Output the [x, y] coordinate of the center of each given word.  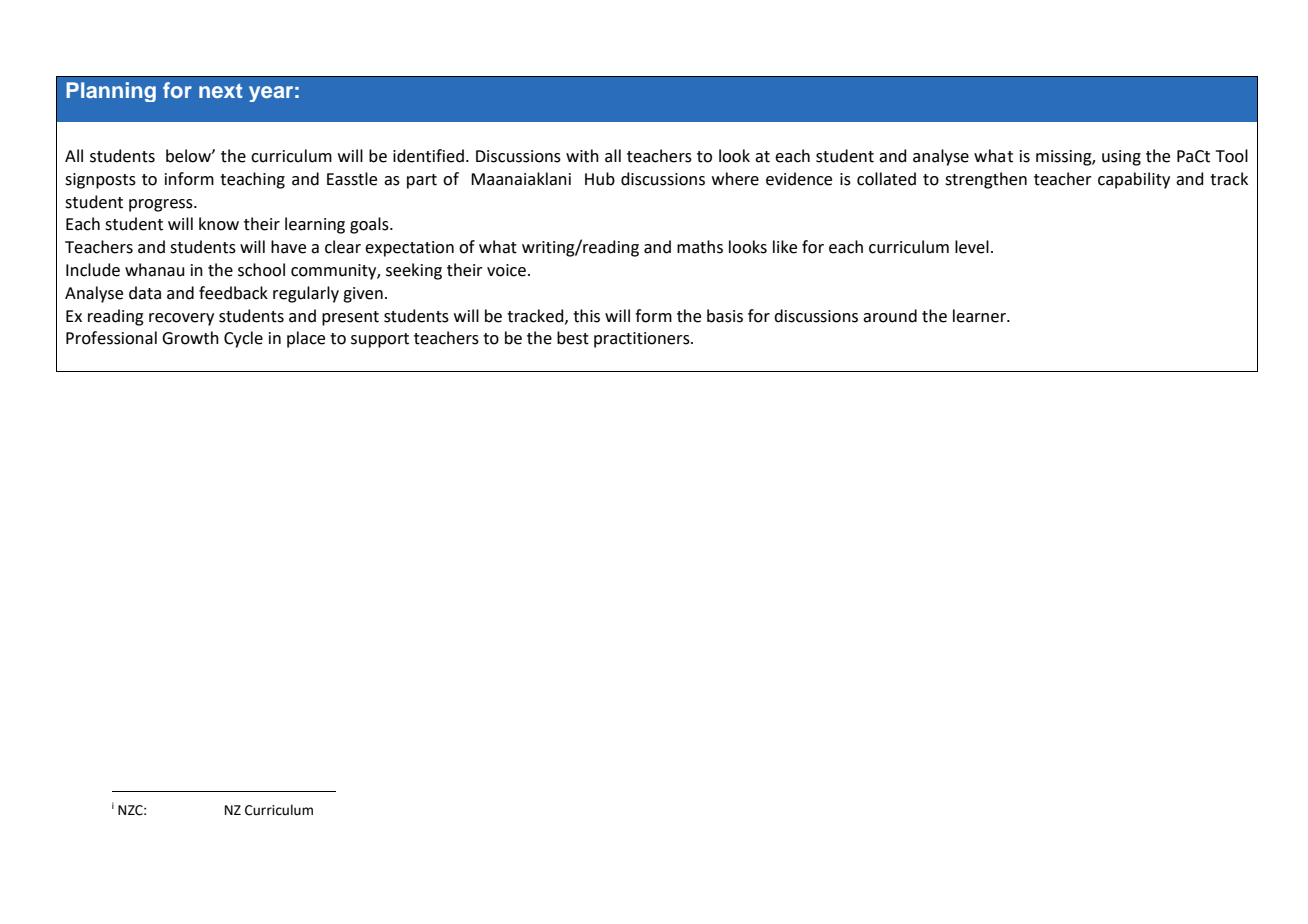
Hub [600, 179]
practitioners [643, 340]
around [890, 316]
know [219, 224]
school [261, 270]
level [972, 247]
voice [506, 270]
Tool [1232, 156]
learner [980, 316]
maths [700, 247]
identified [428, 156]
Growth [190, 338]
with [582, 156]
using [1121, 158]
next [220, 91]
